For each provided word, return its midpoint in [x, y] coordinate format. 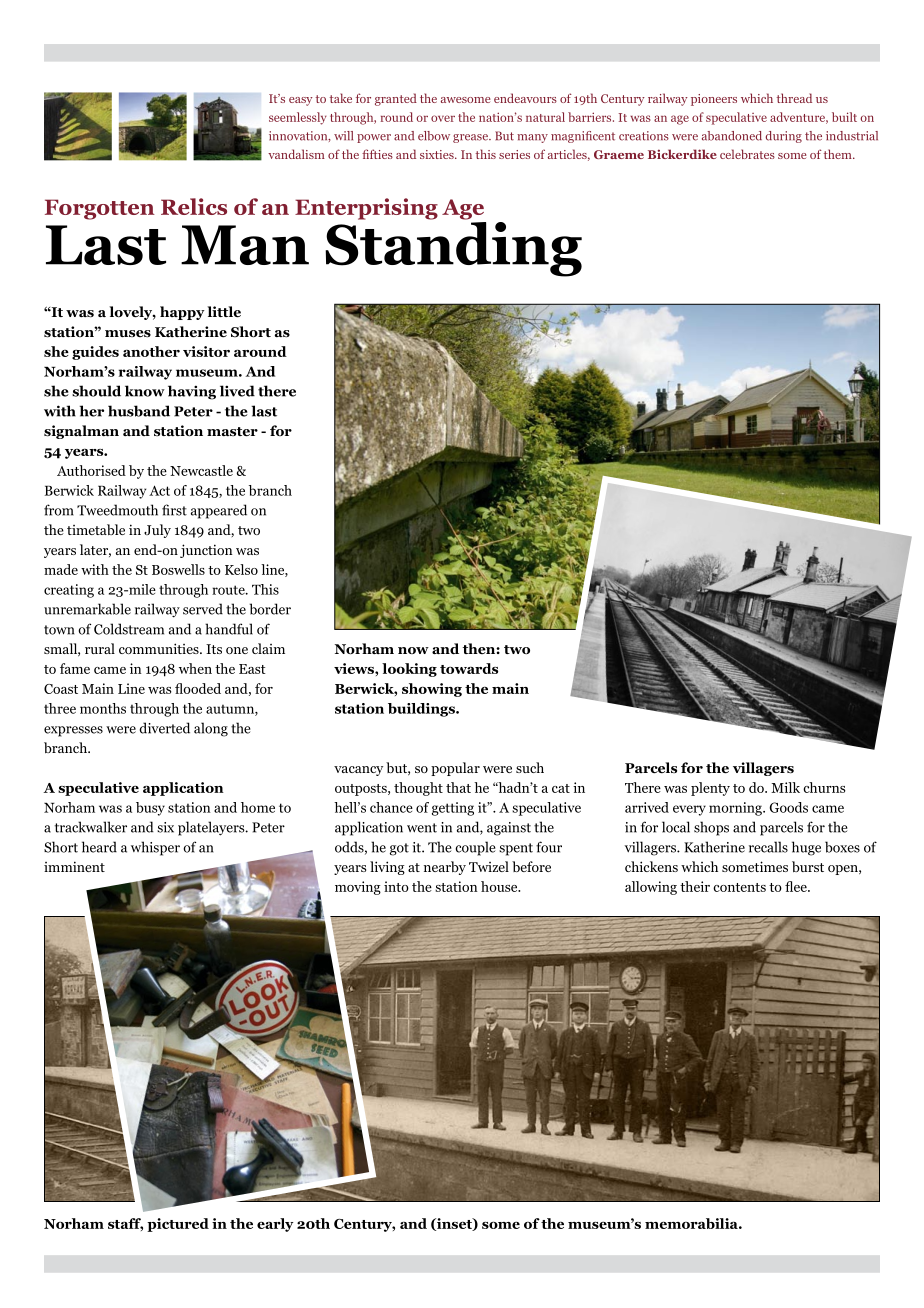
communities [160, 648]
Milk [785, 787]
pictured [178, 1225]
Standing [453, 249]
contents [739, 887]
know [145, 391]
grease [471, 138]
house [500, 886]
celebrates [747, 154]
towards [469, 668]
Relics [194, 206]
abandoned [732, 136]
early [275, 1225]
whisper [155, 848]
